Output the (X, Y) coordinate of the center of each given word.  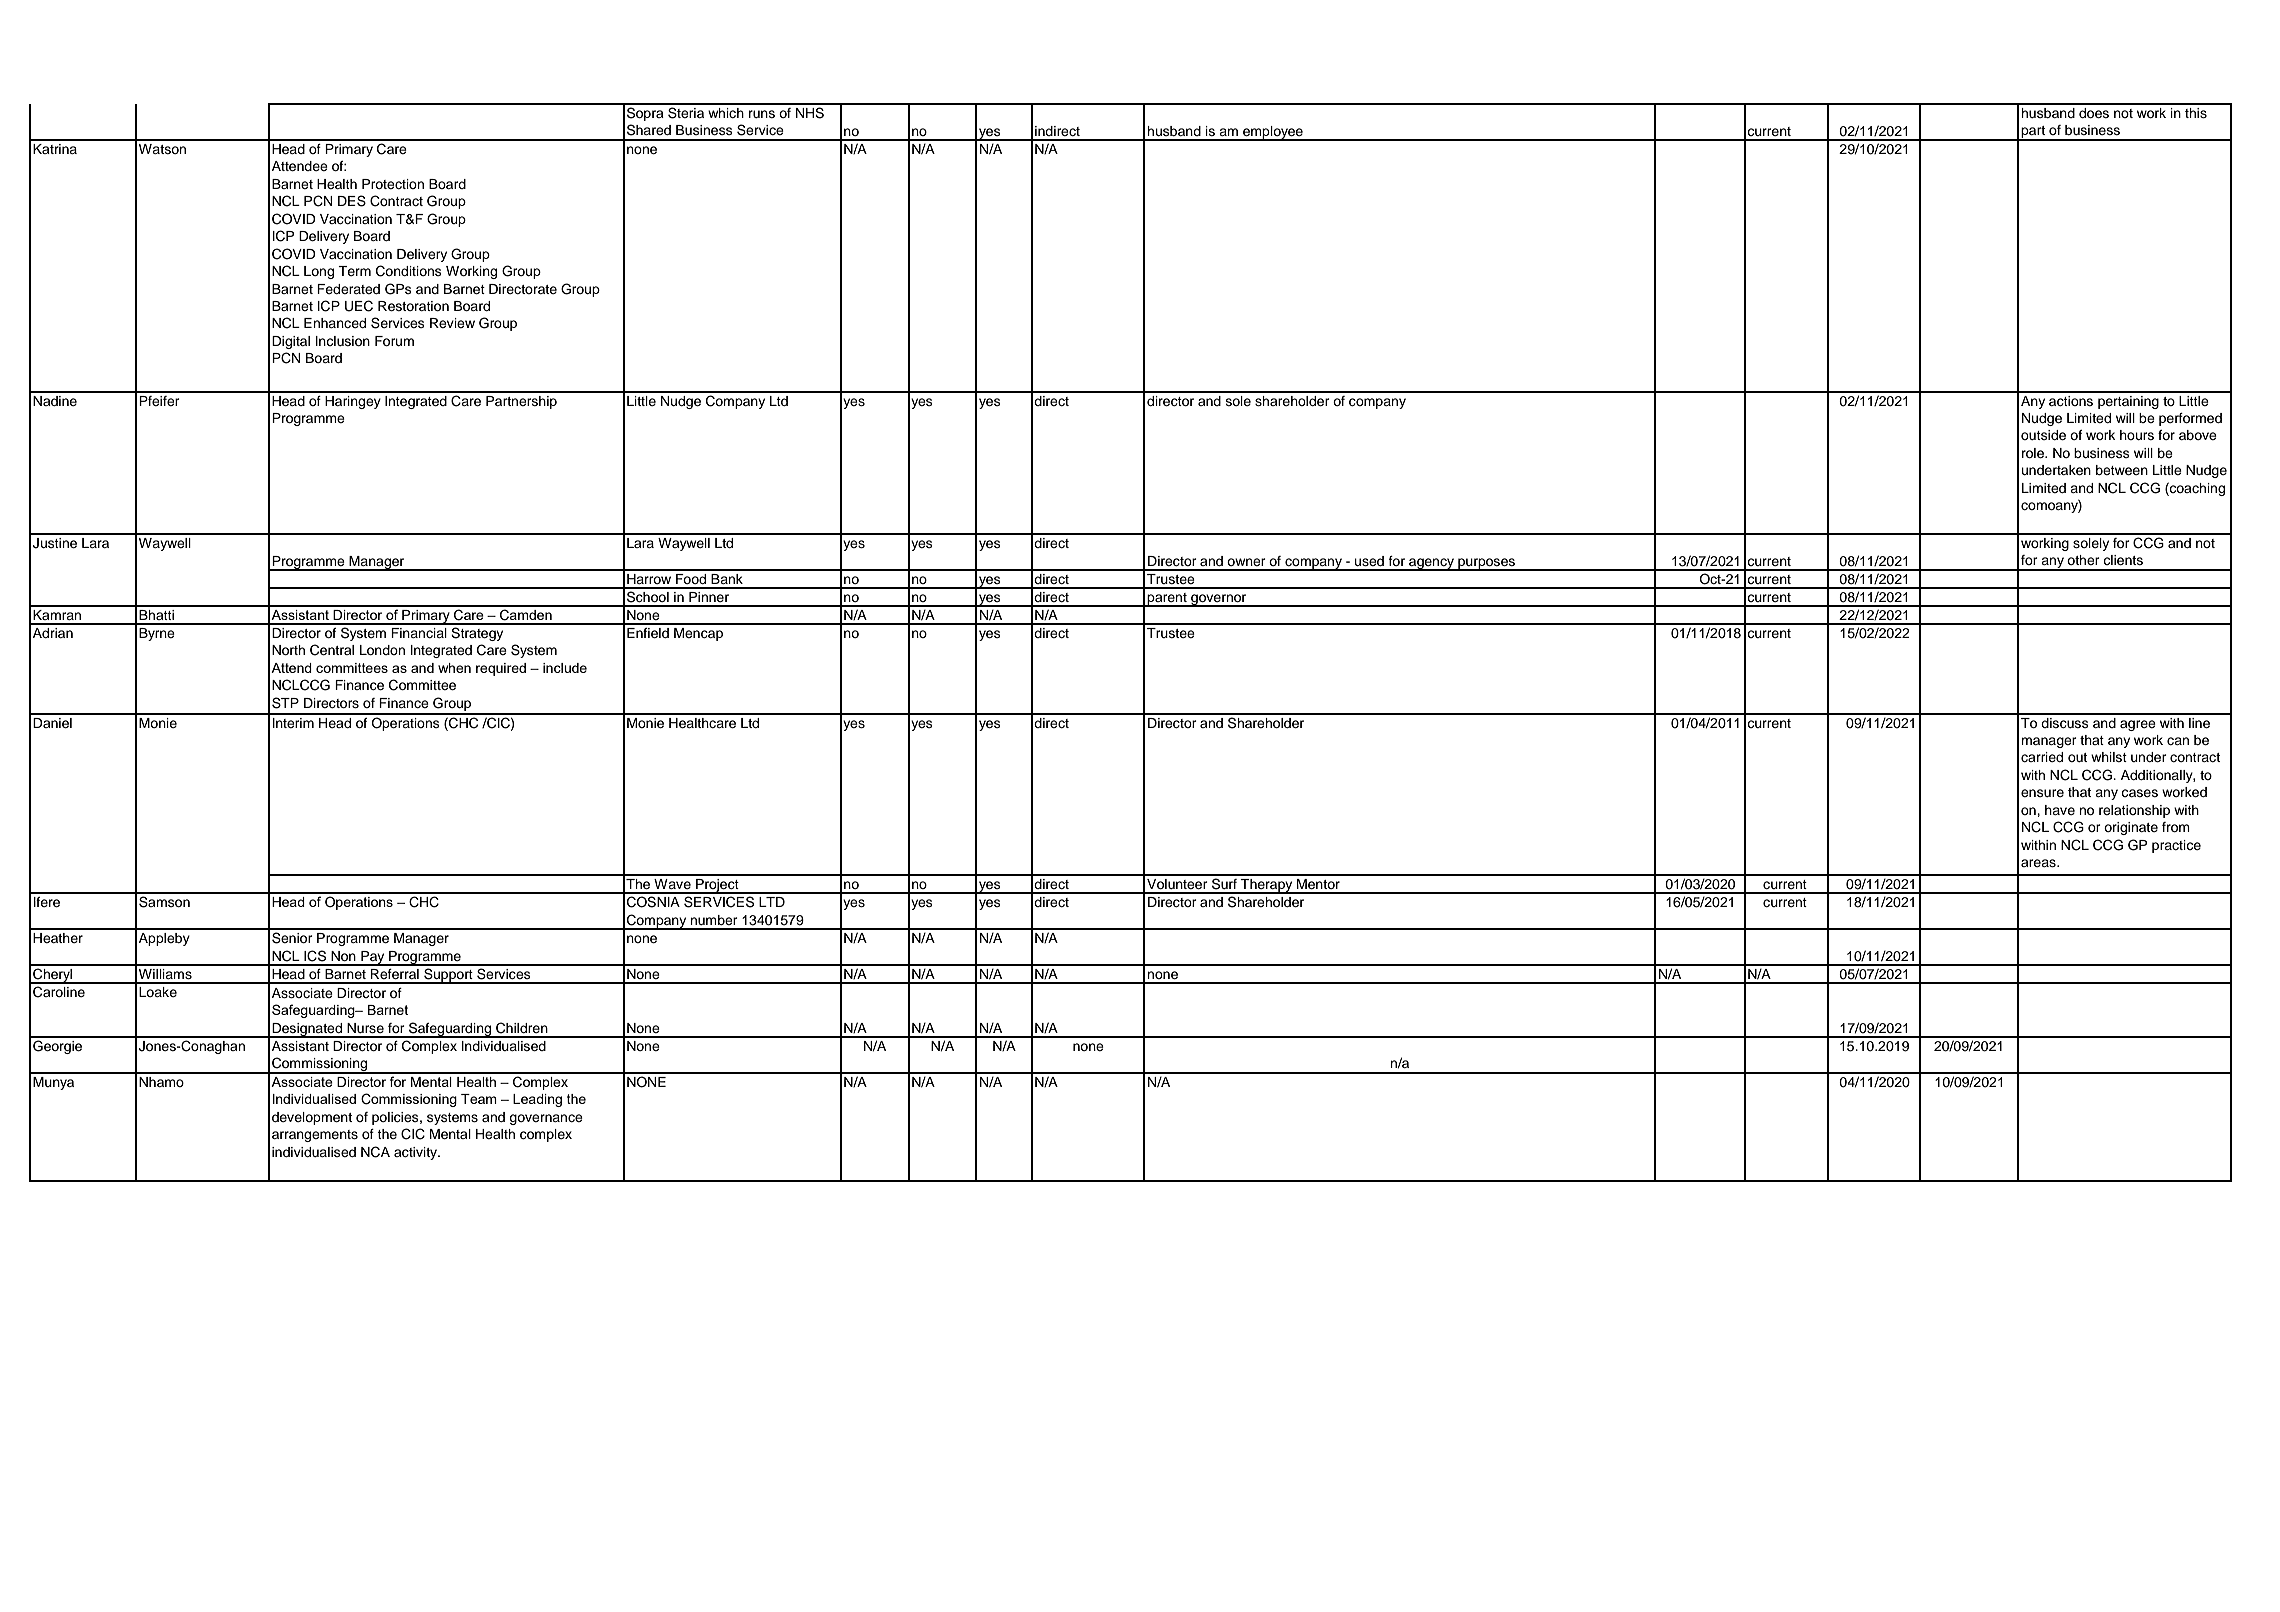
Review (452, 323)
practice (2176, 846)
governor (1219, 600)
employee (1273, 133)
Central (332, 650)
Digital (291, 342)
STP (285, 703)
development (312, 1118)
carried (2042, 757)
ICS (315, 956)
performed (2190, 419)
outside (2043, 435)
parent (1167, 600)
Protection (393, 184)
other (2083, 560)
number (714, 920)
